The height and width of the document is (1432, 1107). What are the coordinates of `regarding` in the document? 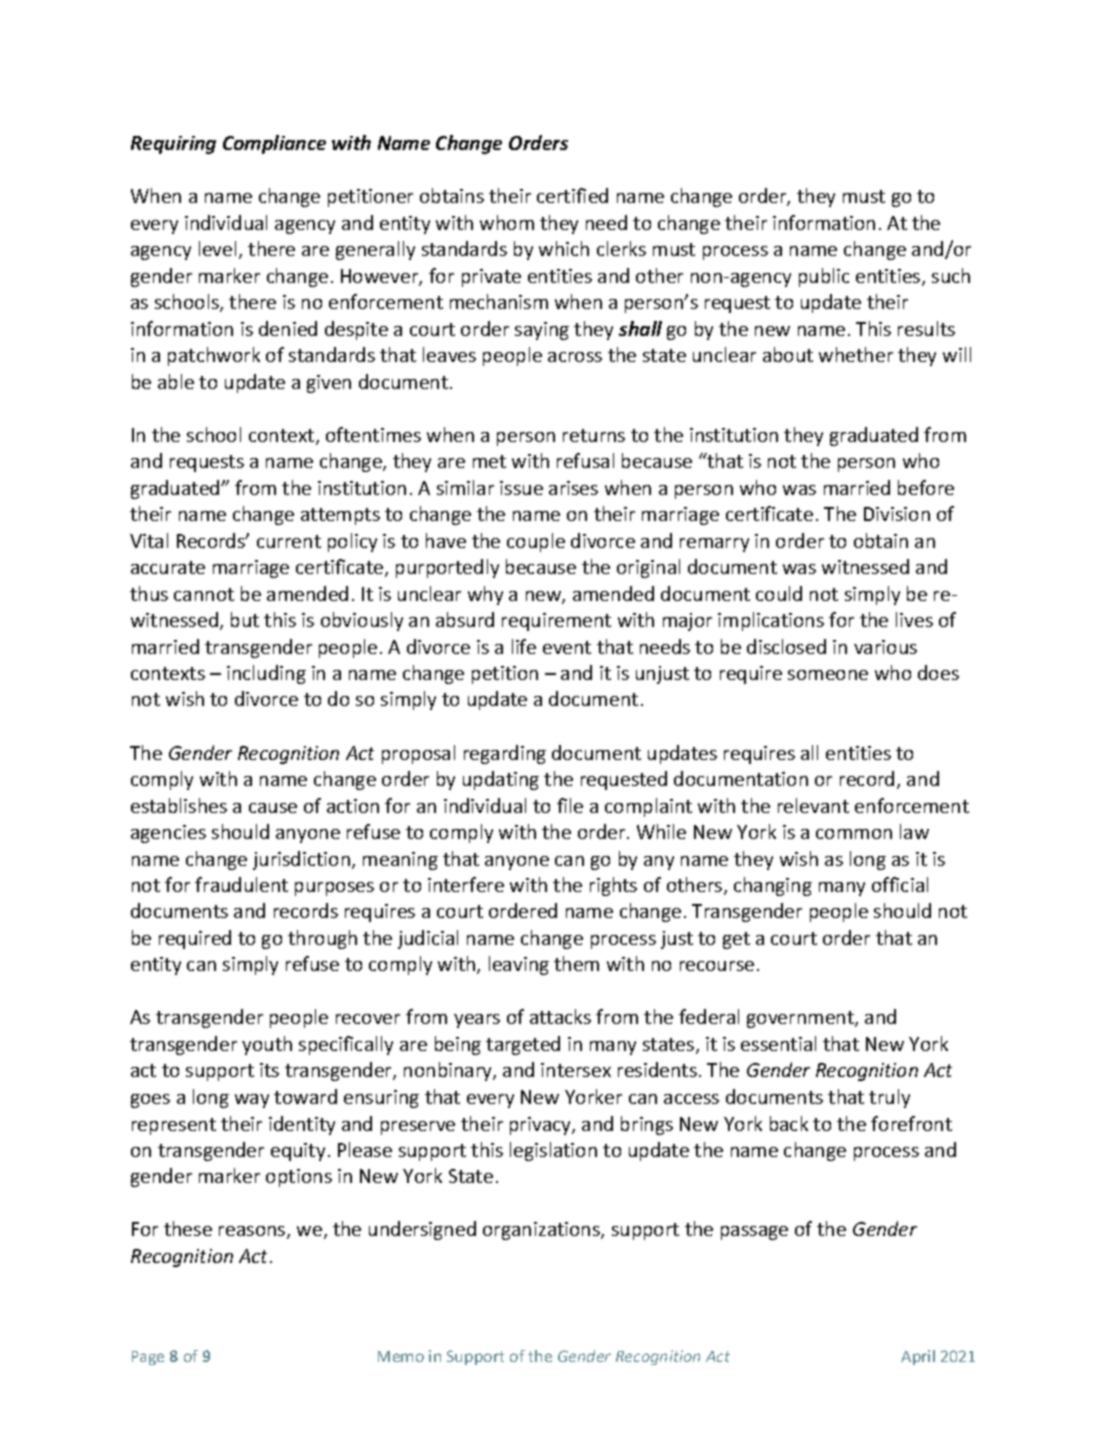 It's located at (505, 754).
